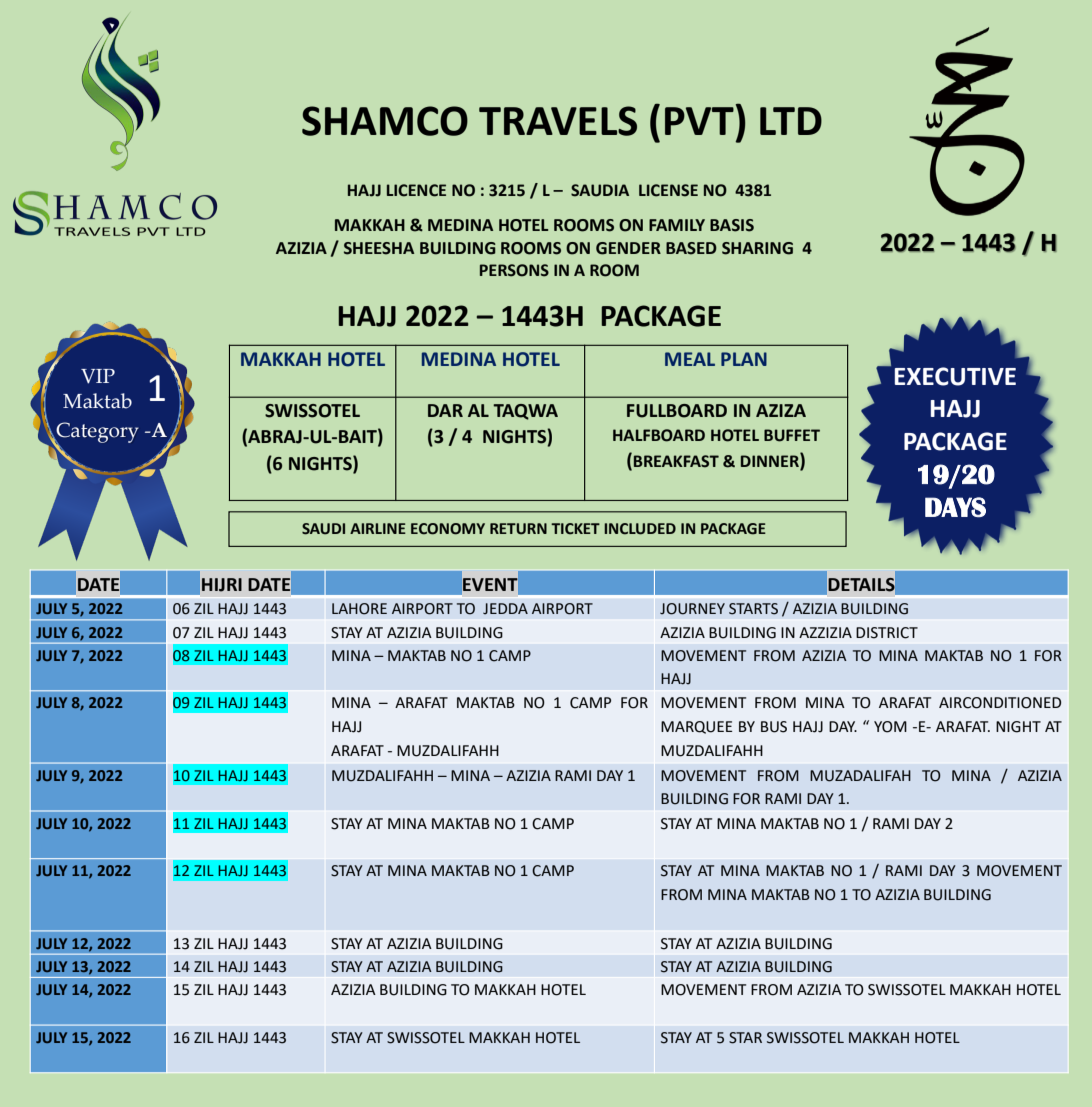 The image size is (1092, 1107). I want to click on TAQWA, so click(525, 412).
